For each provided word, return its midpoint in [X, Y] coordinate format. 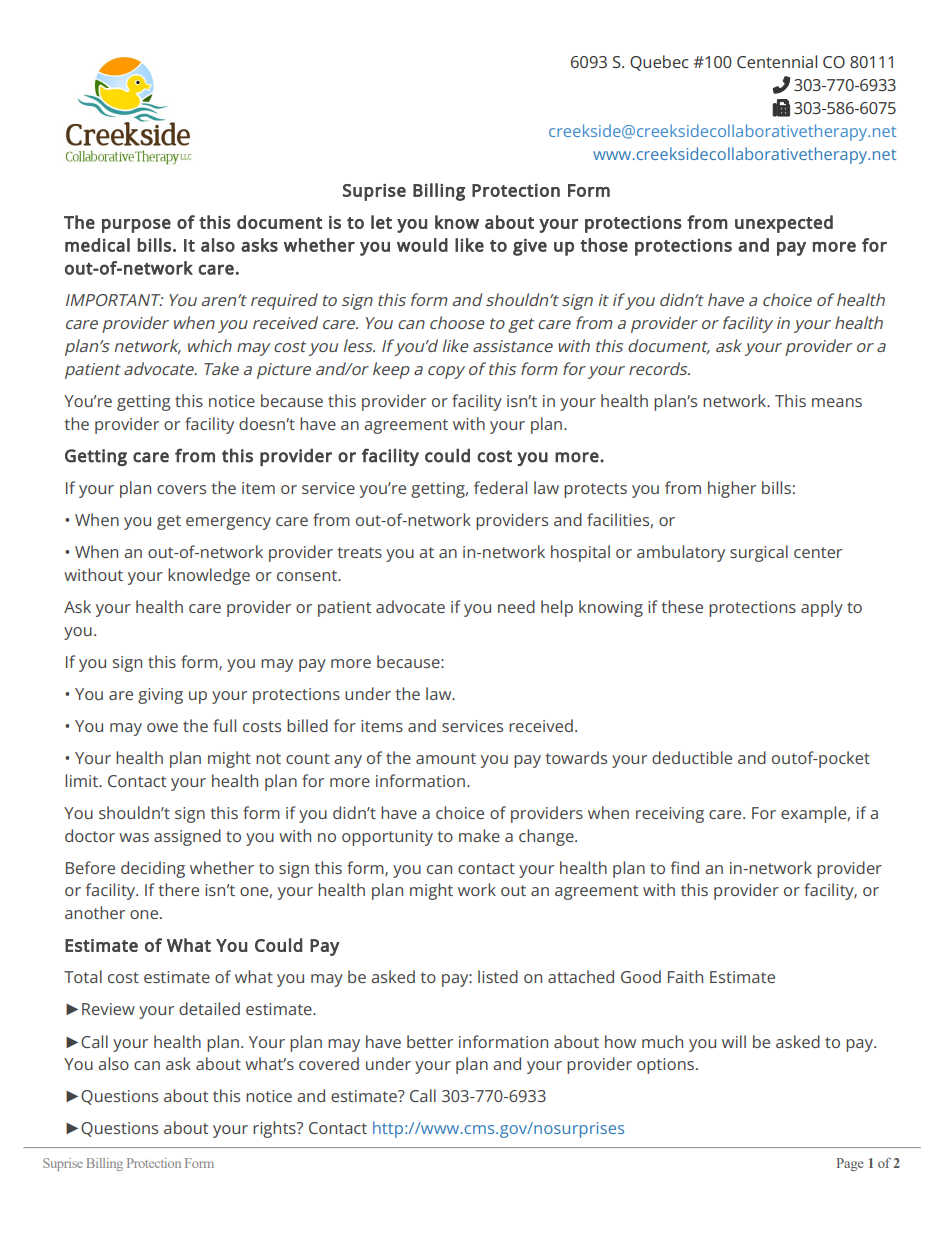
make [479, 835]
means [837, 402]
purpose [136, 226]
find [685, 867]
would [422, 245]
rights [275, 1129]
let [381, 222]
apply [822, 608]
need [516, 606]
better [430, 1041]
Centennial [777, 61]
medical [97, 245]
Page [850, 1164]
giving [160, 696]
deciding [153, 869]
